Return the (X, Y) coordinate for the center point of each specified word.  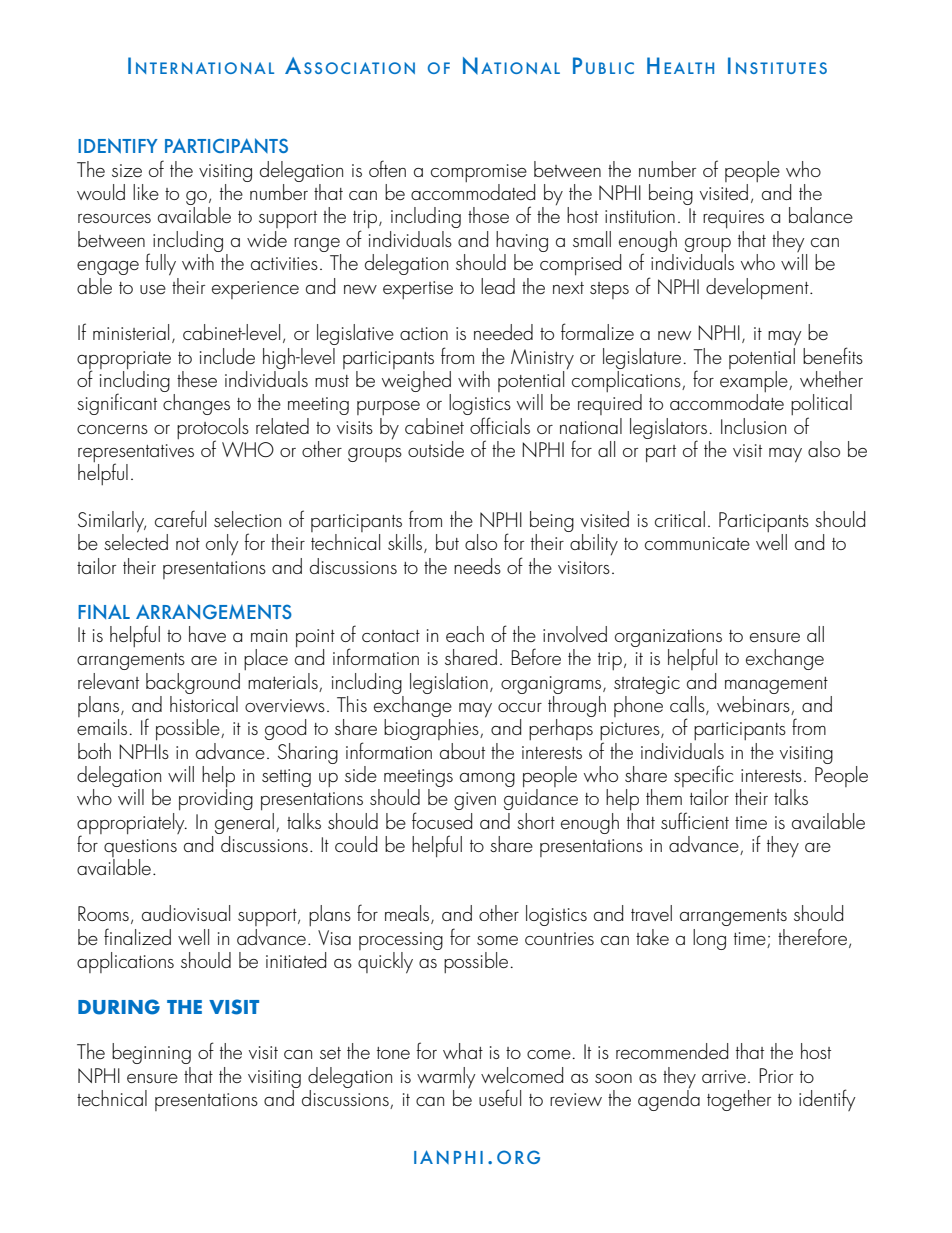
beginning (151, 1053)
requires (733, 219)
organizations (668, 639)
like (146, 192)
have (207, 634)
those (488, 215)
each (465, 634)
